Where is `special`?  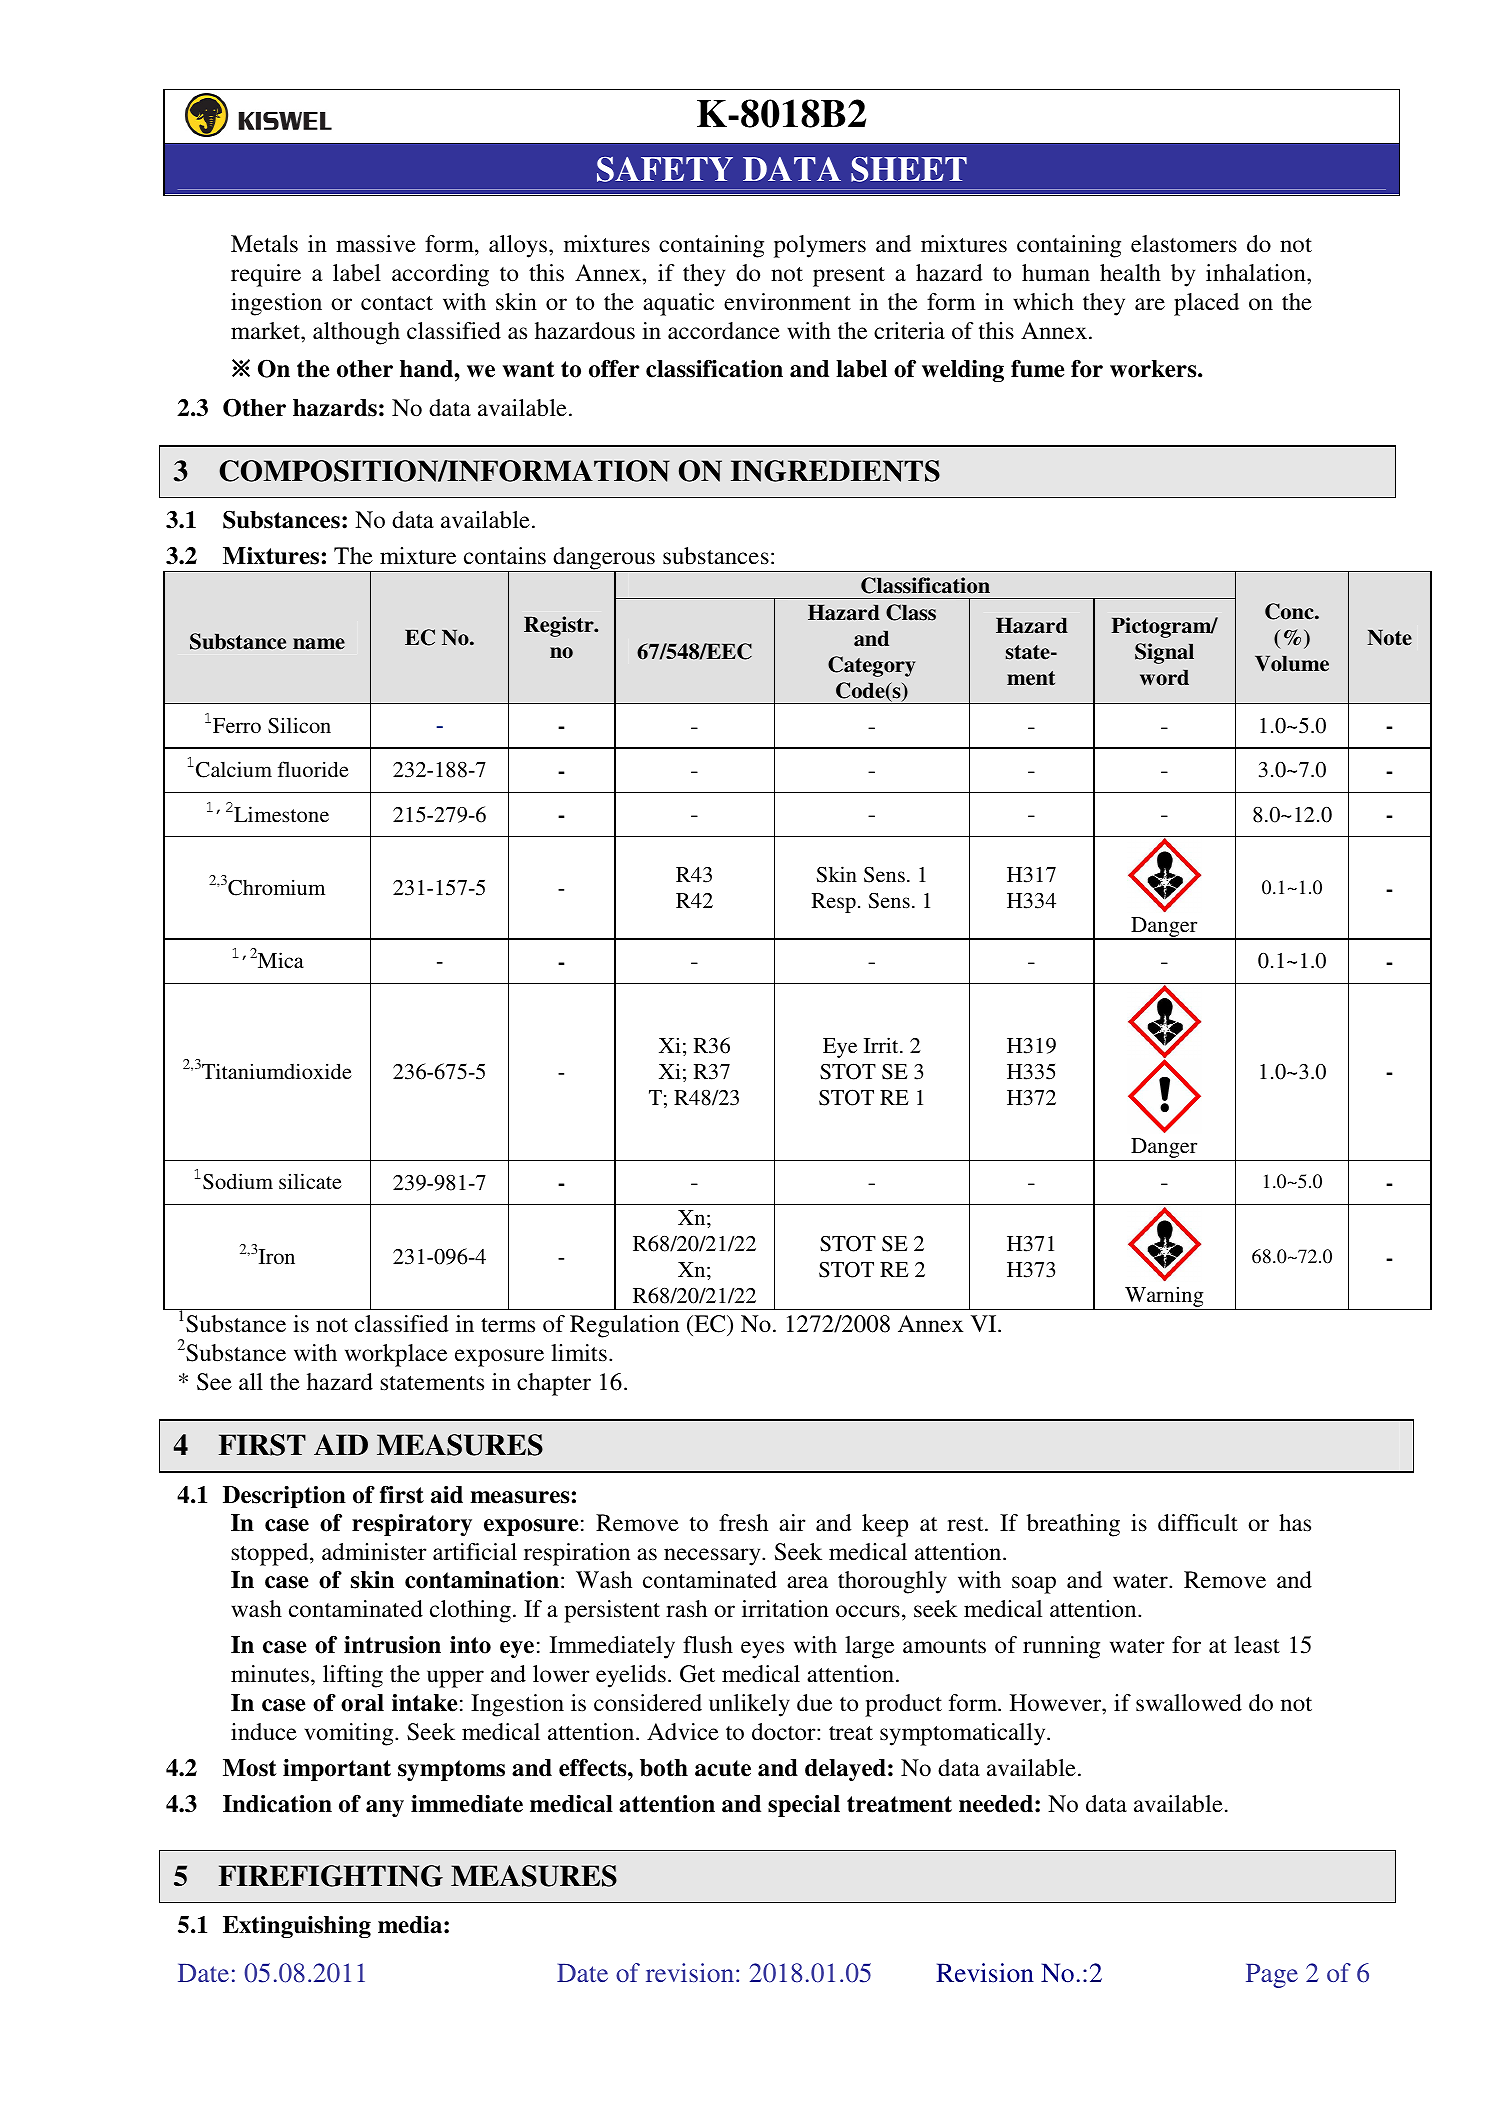
special is located at coordinates (804, 1806).
